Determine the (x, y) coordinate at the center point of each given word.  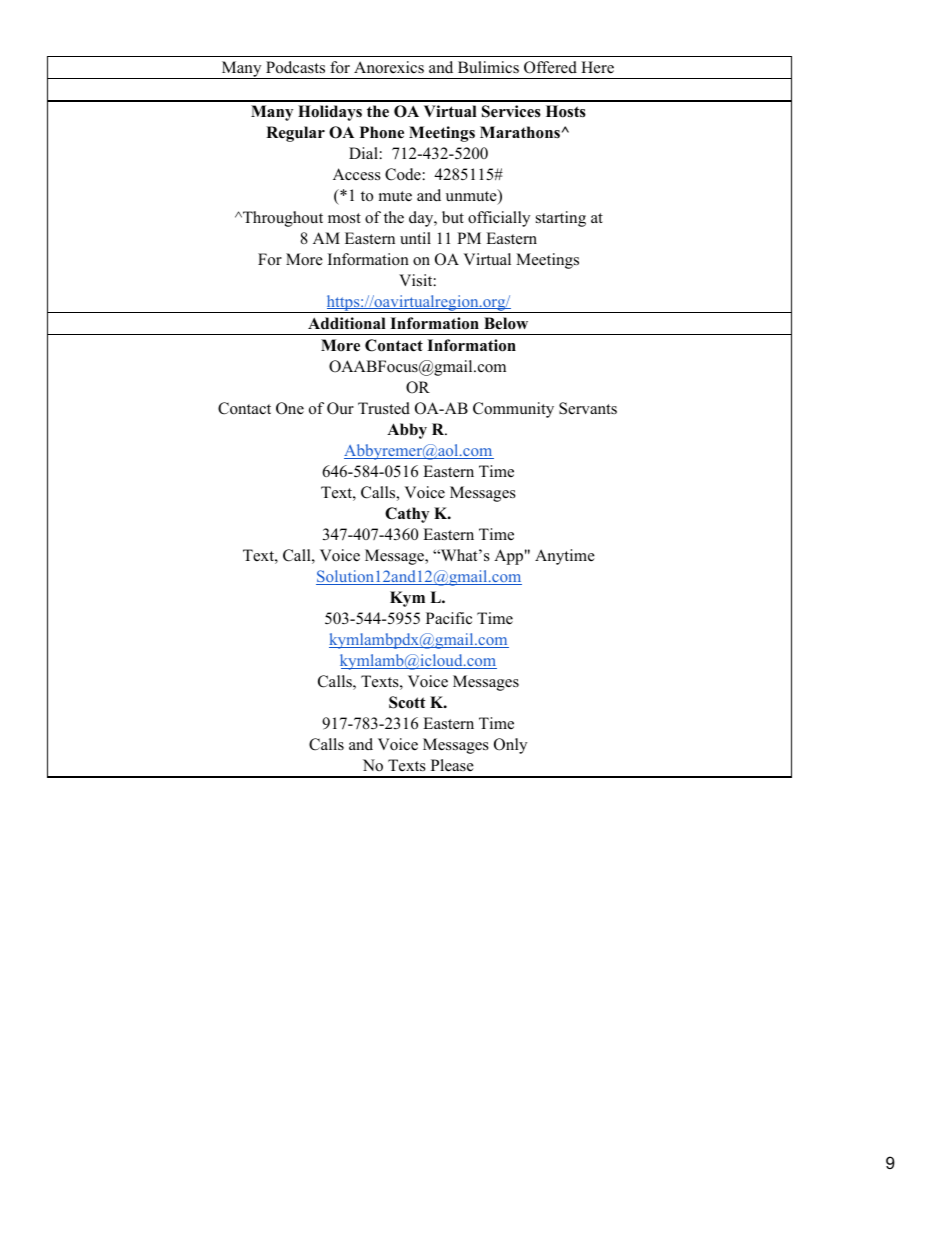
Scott (407, 702)
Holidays (330, 113)
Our (340, 408)
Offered (550, 67)
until (415, 238)
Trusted (384, 408)
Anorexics (389, 67)
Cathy (407, 515)
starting (561, 219)
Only (510, 746)
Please (452, 765)
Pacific (449, 618)
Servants (588, 408)
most (344, 218)
